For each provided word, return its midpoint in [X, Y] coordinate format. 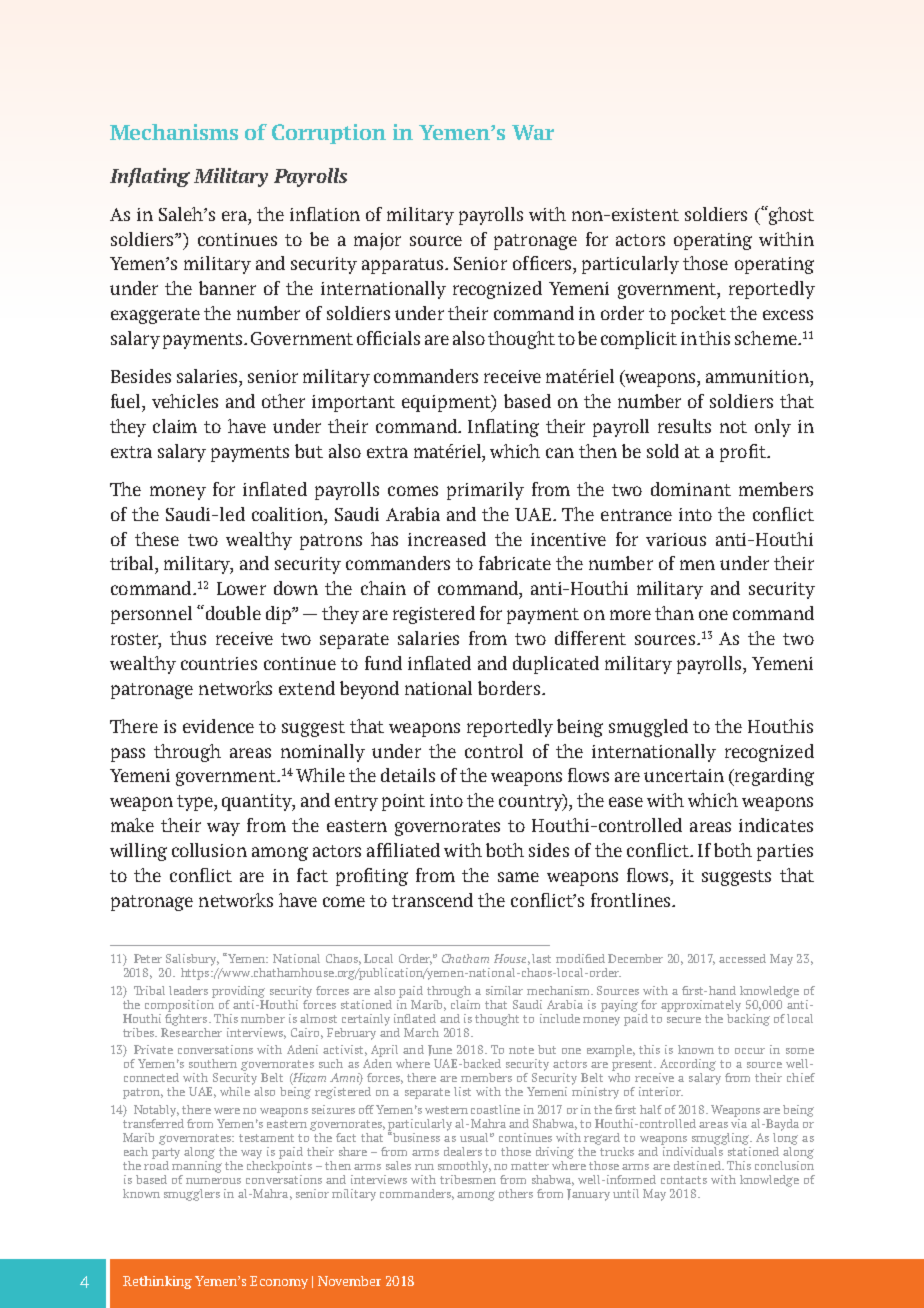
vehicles [185, 401]
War [533, 132]
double [232, 612]
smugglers [192, 1195]
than [674, 613]
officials [388, 338]
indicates [776, 825]
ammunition [758, 376]
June [440, 1050]
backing [748, 1018]
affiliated [403, 850]
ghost [790, 215]
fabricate [515, 563]
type [196, 803]
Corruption [329, 134]
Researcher [191, 1031]
